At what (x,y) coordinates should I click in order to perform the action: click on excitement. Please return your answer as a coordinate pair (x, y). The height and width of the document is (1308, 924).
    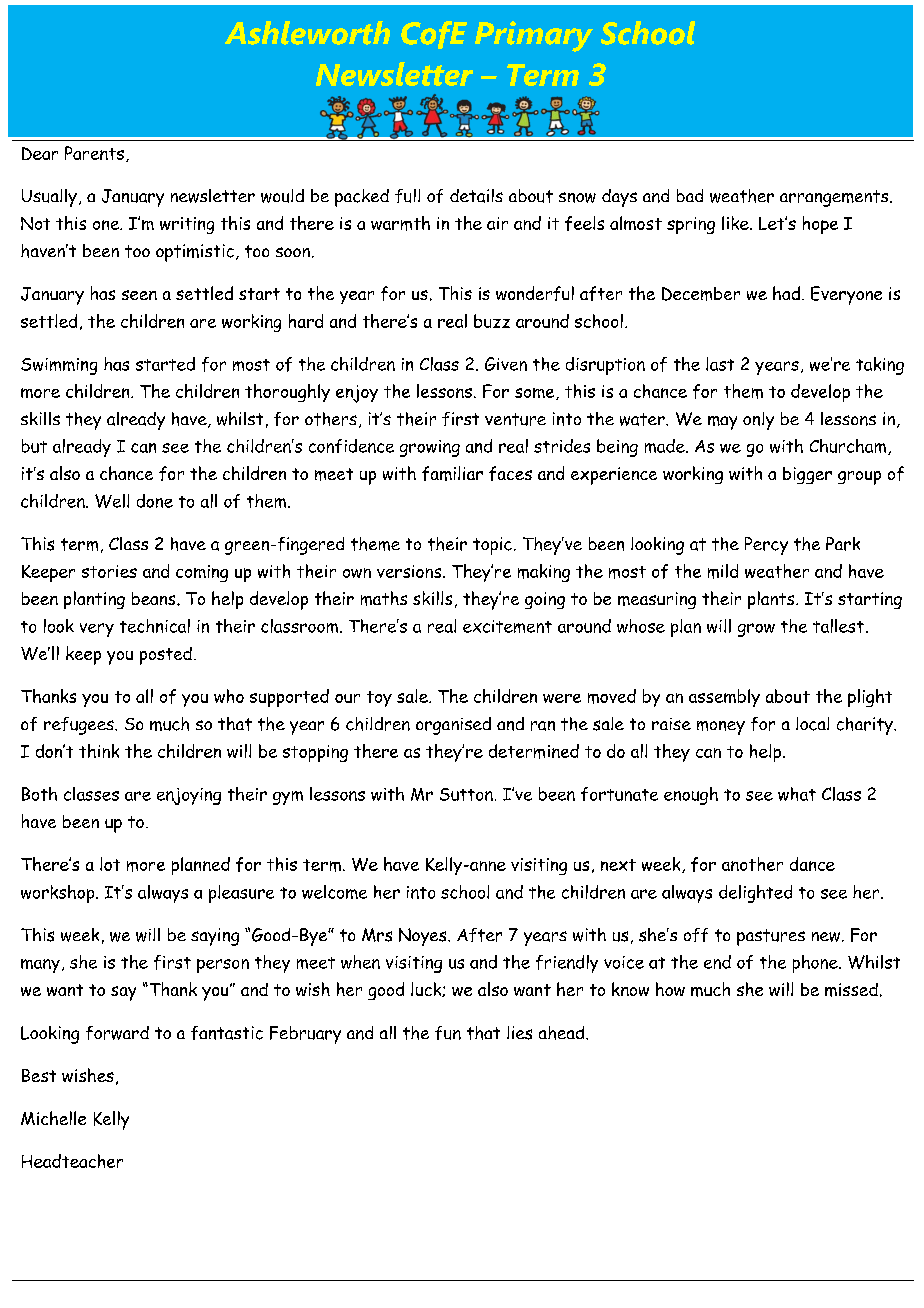
    Looking at the image, I should click on (507, 626).
